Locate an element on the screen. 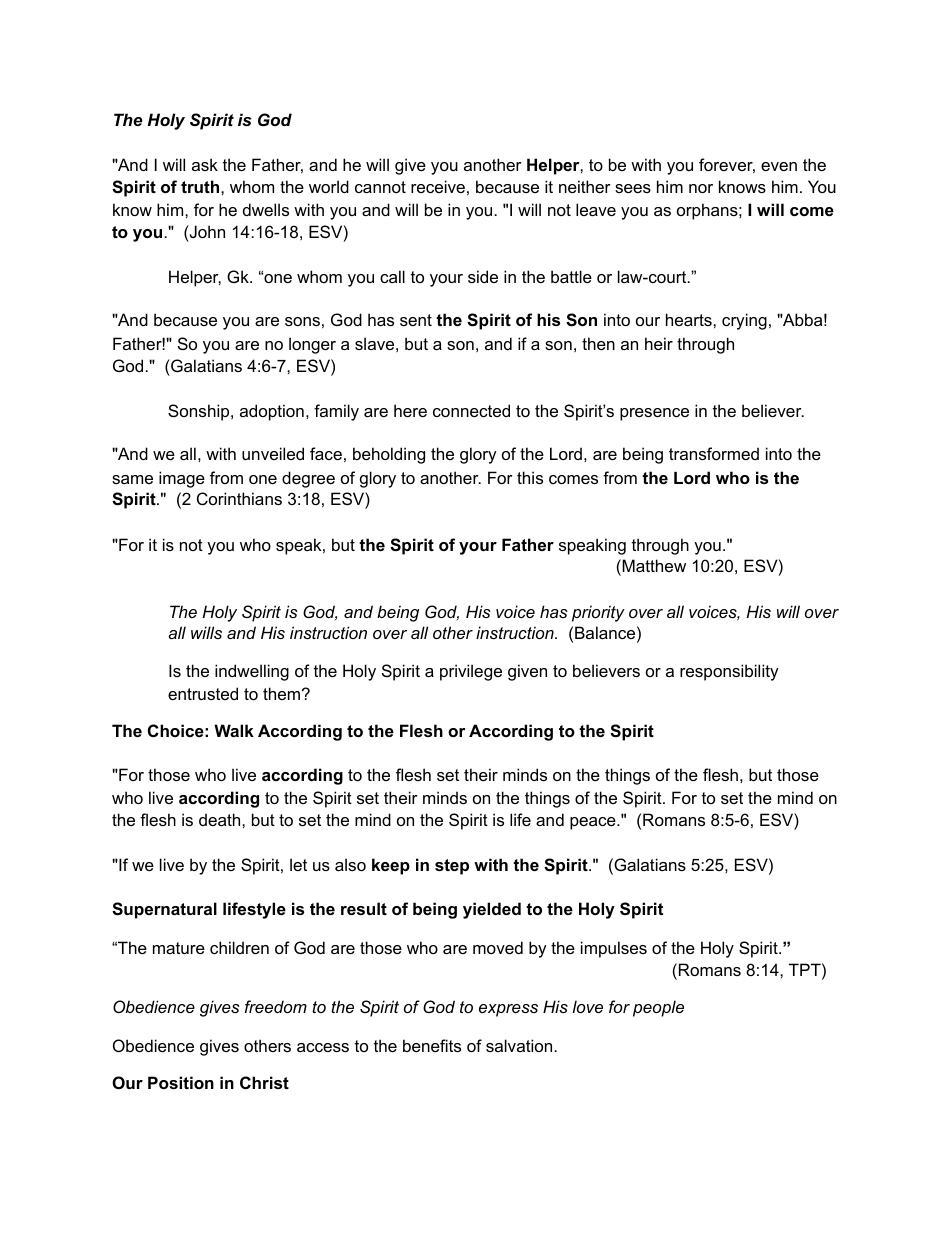  image is located at coordinates (182, 479).
